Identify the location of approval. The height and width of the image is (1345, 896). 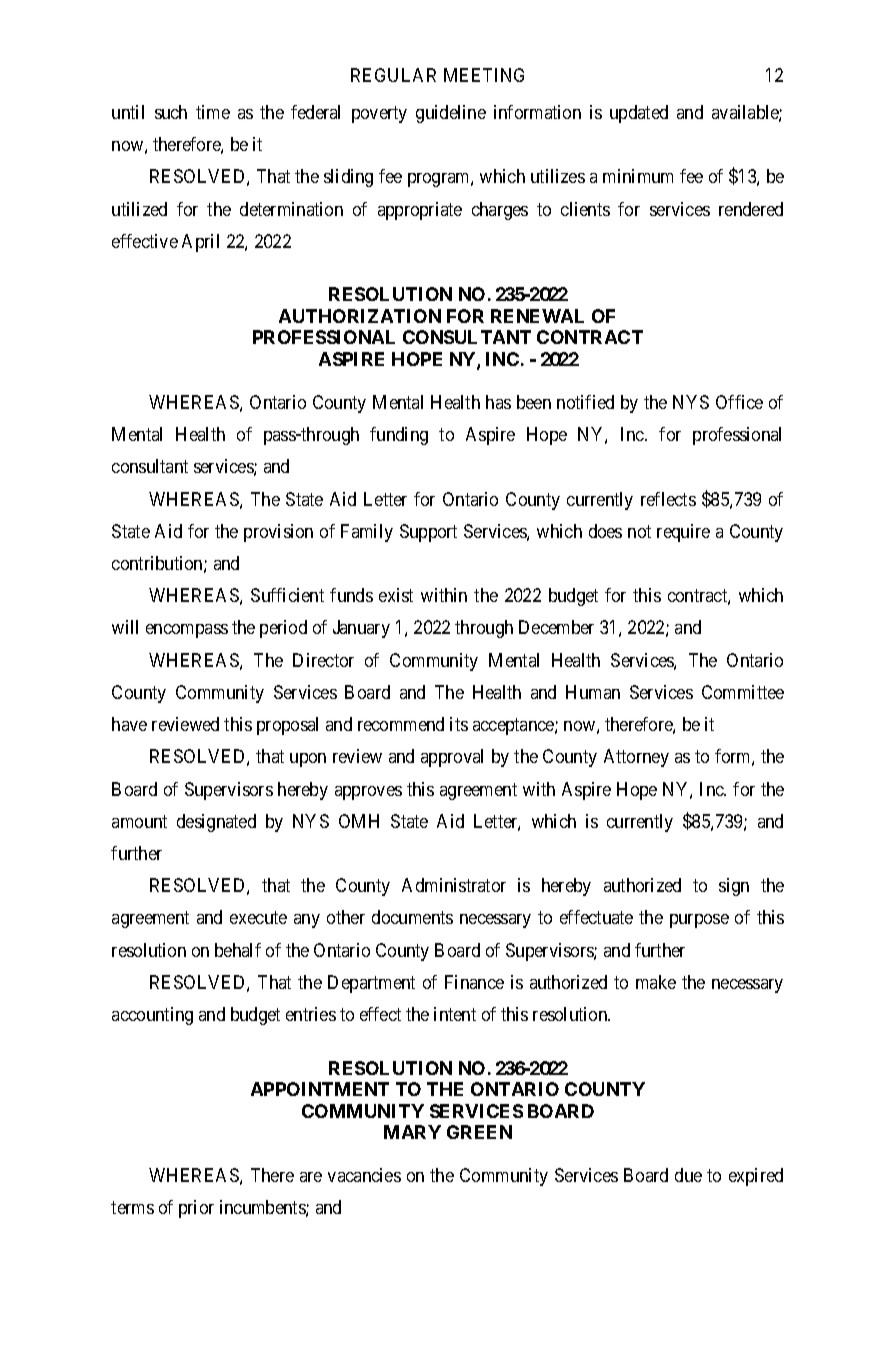
(452, 758).
